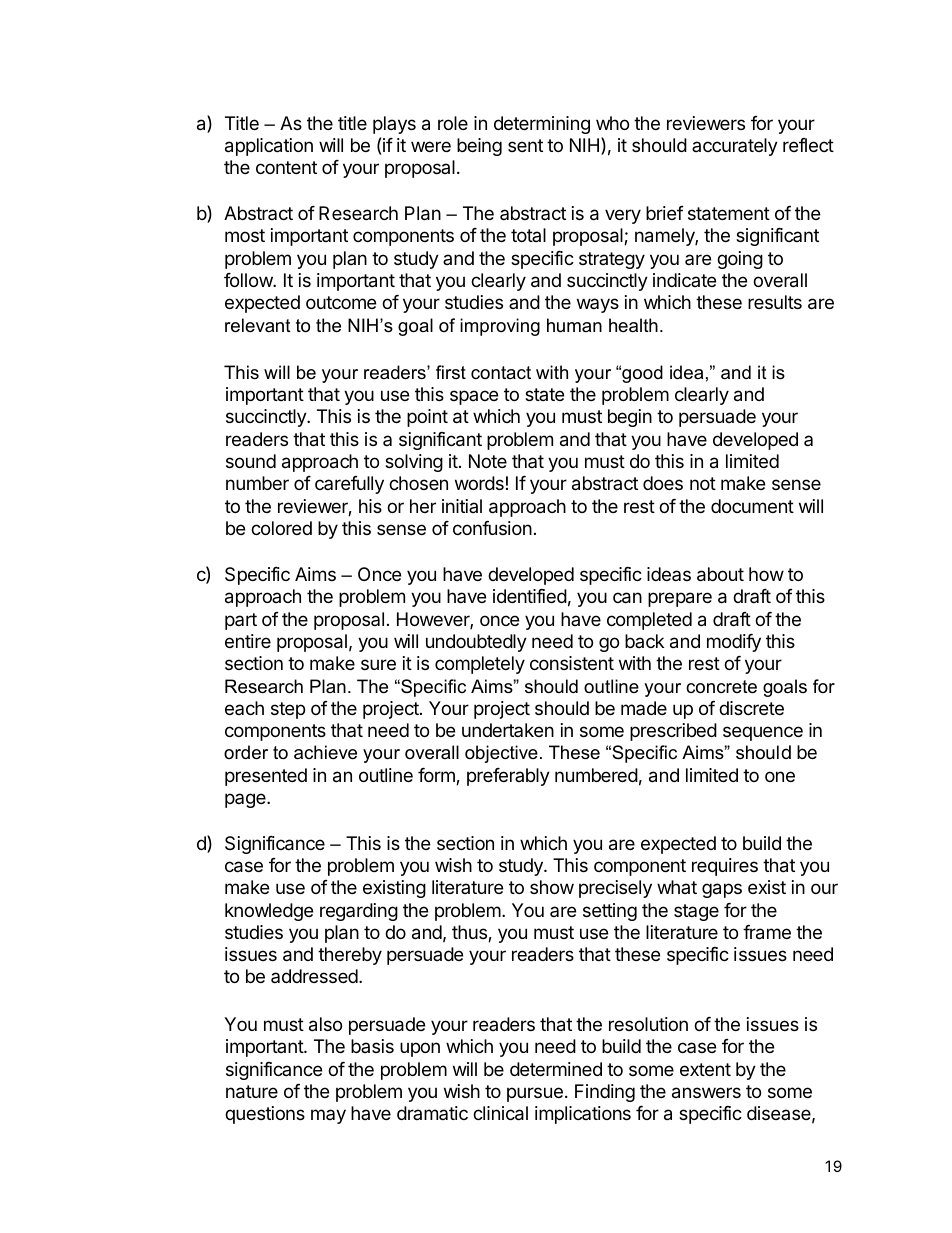 This image has width=952, height=1233. Describe the element at coordinates (328, 1116) in the image. I see `may` at that location.
